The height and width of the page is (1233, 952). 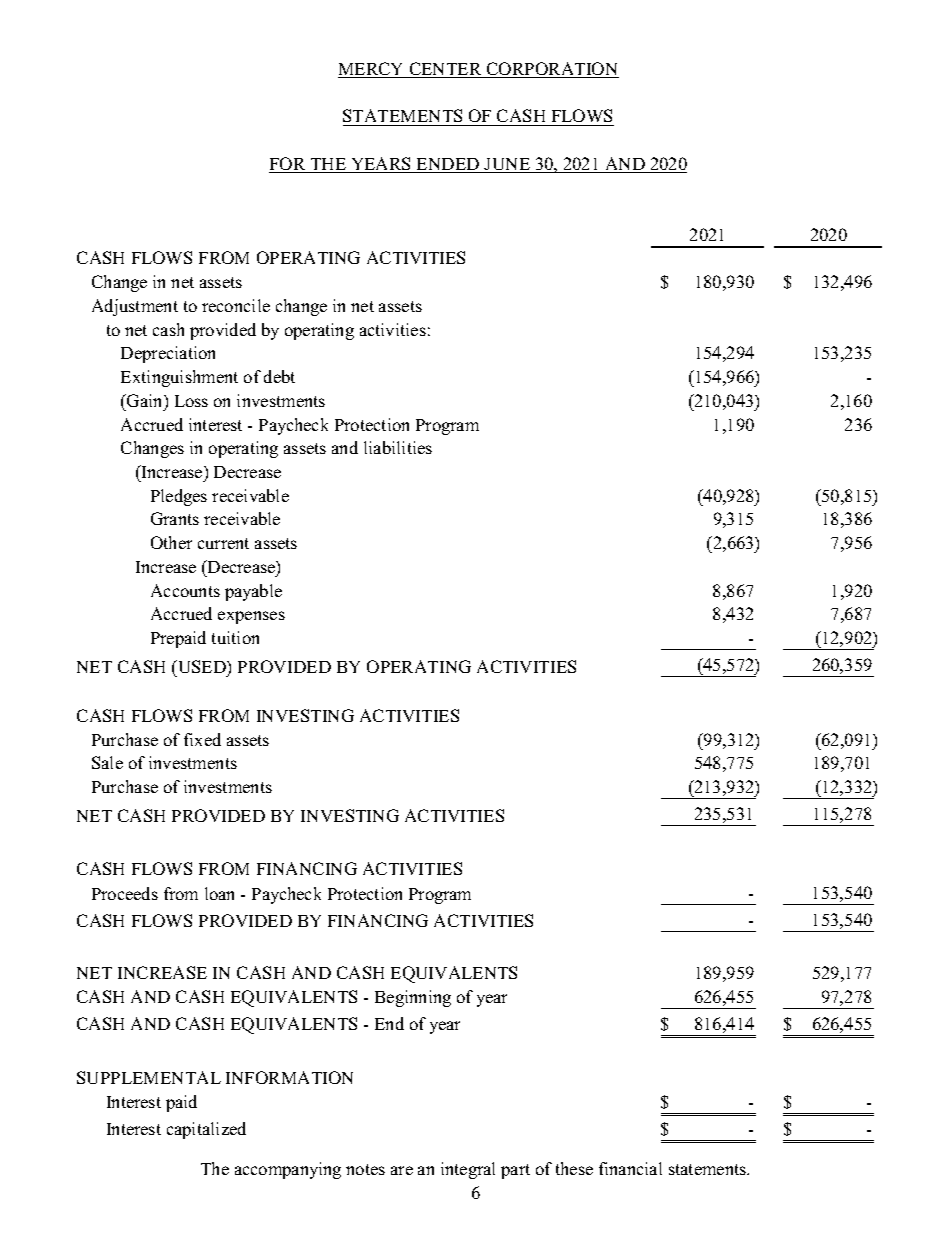 What do you see at coordinates (552, 70) in the page?
I see `CORPORATION` at bounding box center [552, 70].
